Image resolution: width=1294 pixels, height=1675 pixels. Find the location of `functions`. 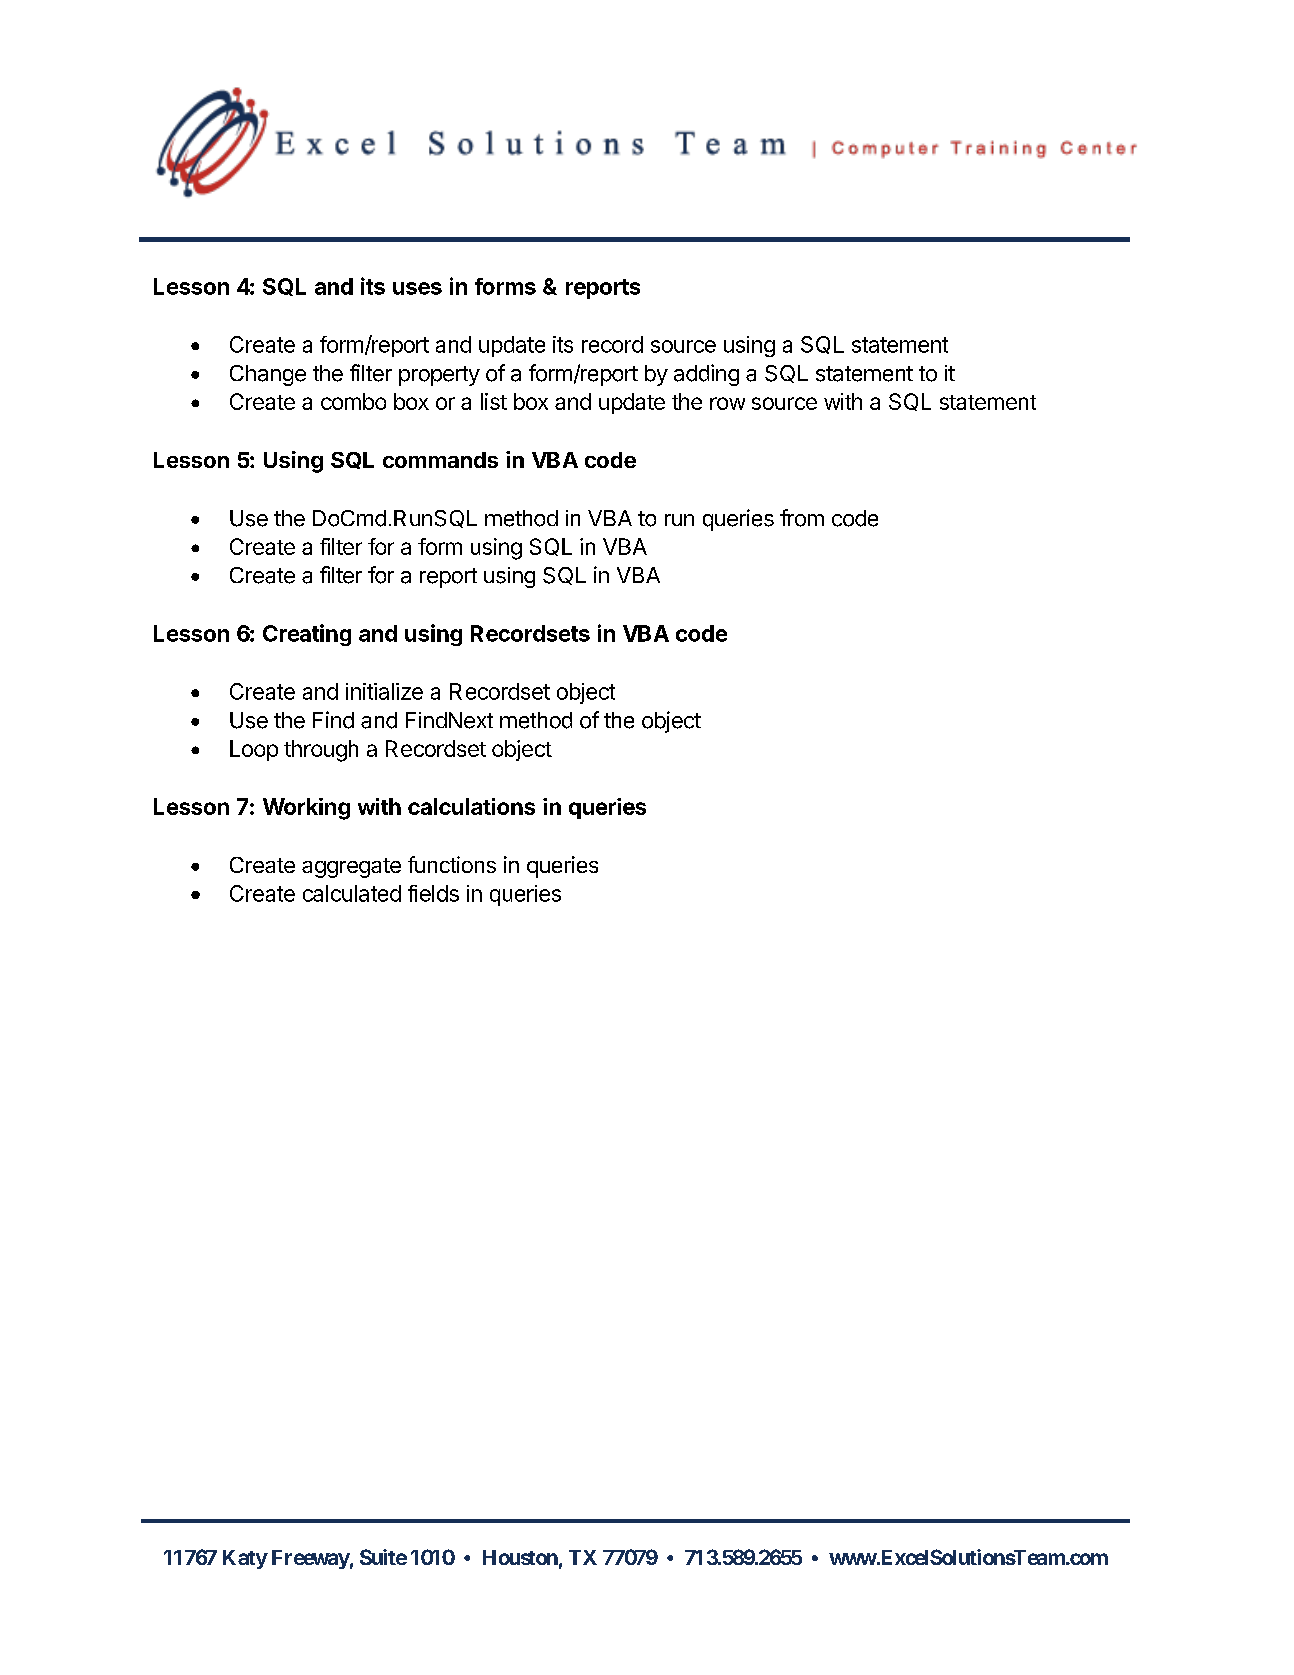

functions is located at coordinates (452, 864).
